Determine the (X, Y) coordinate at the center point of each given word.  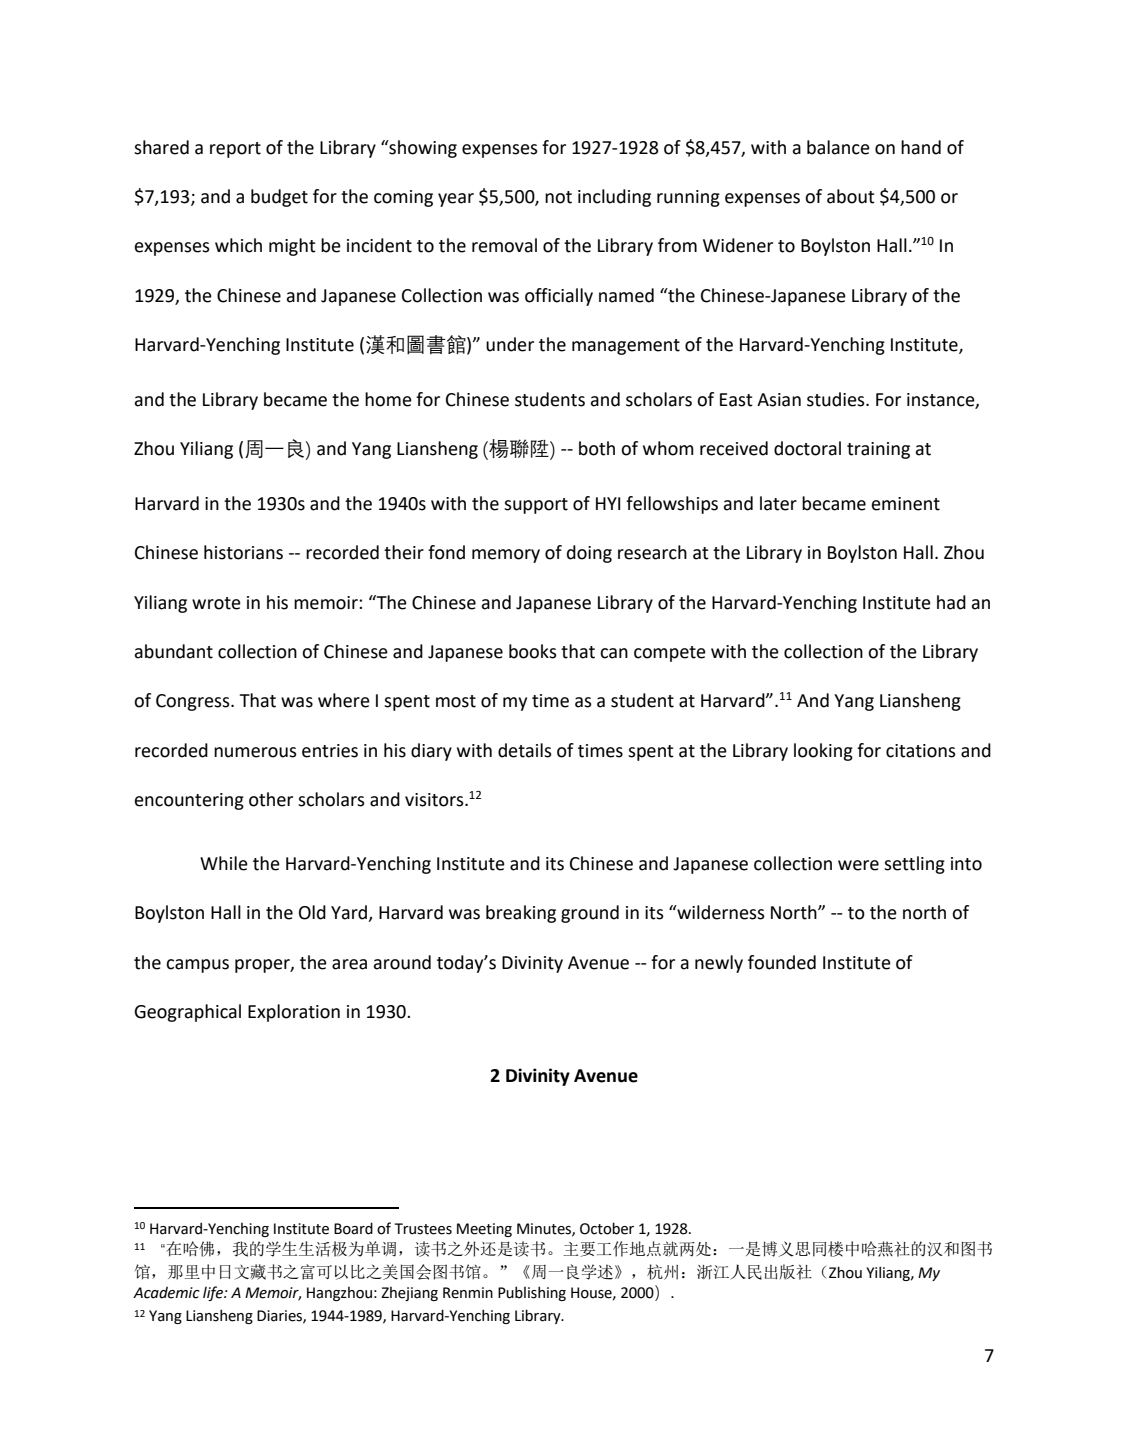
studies (837, 399)
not (558, 197)
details (525, 750)
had (951, 602)
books (533, 651)
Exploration (294, 1013)
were (858, 865)
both (597, 448)
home (388, 399)
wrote (216, 603)
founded (782, 962)
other (271, 799)
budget (279, 198)
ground (590, 914)
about (851, 196)
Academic (166, 1292)
